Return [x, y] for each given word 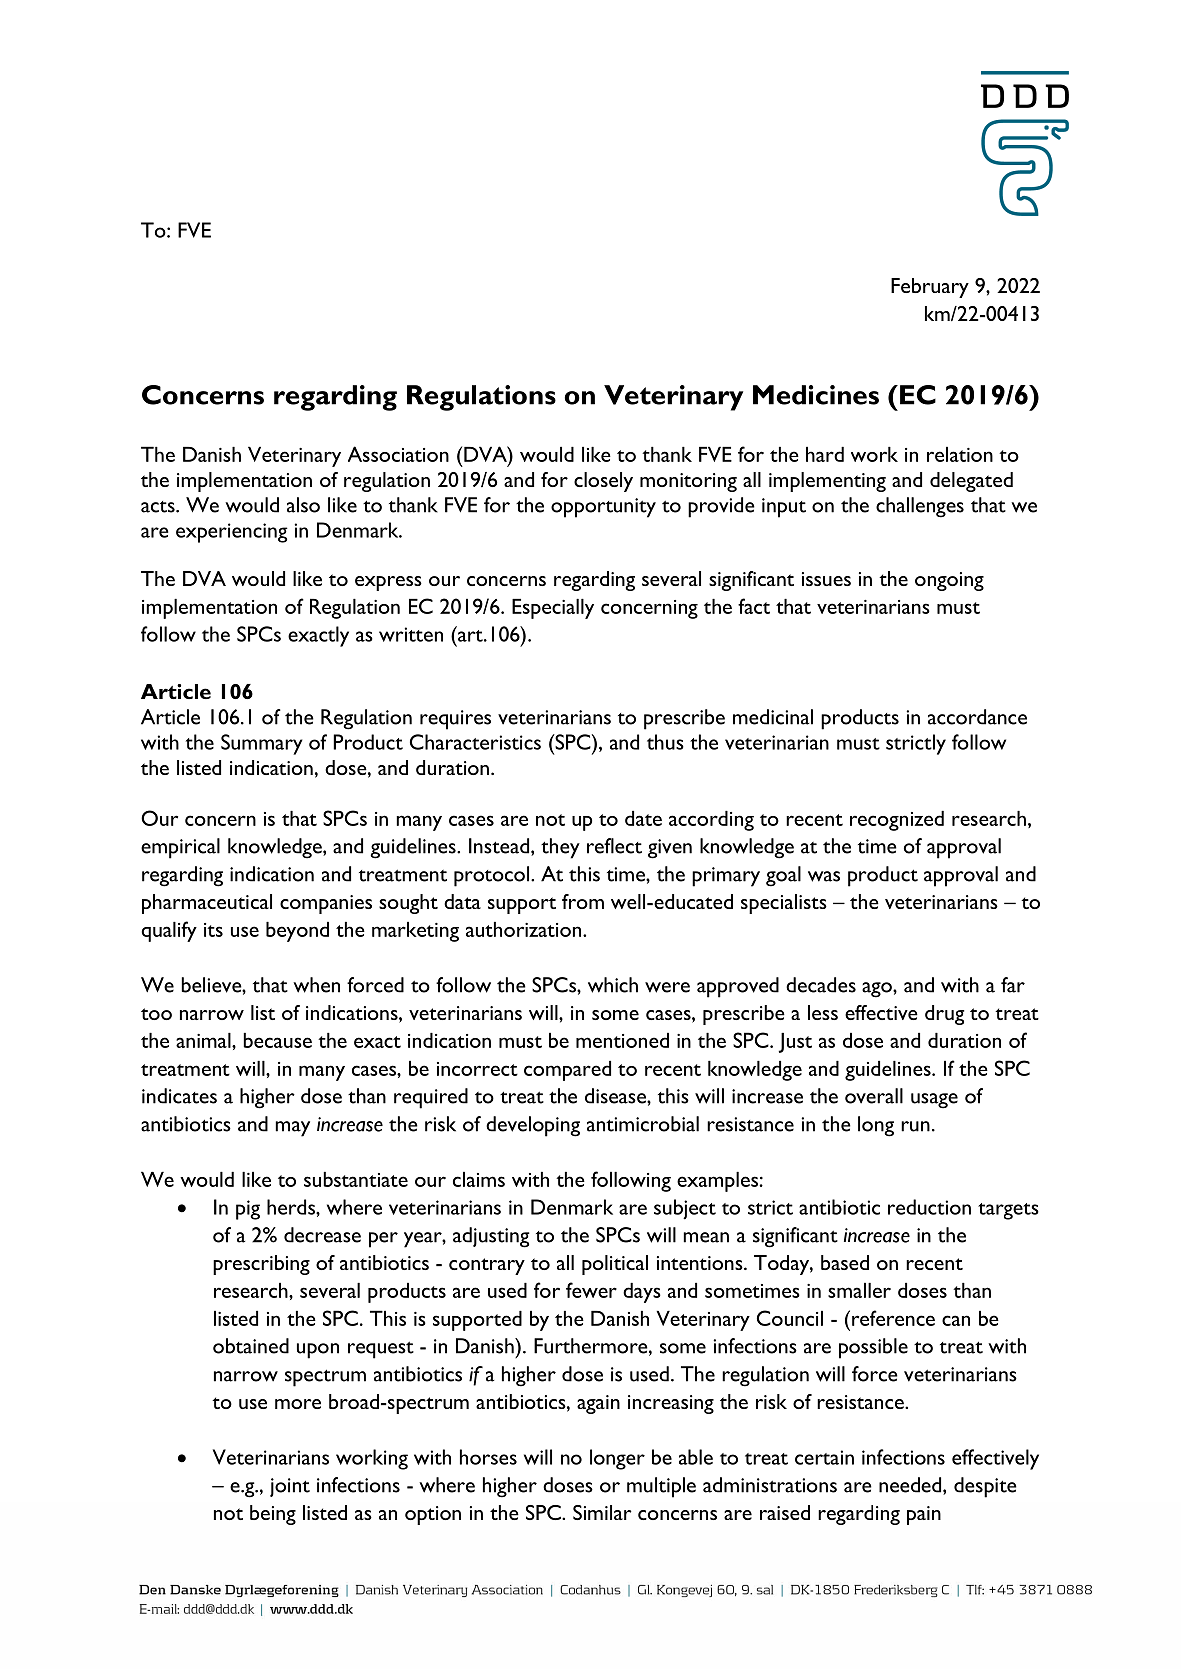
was [824, 876]
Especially [553, 609]
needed [911, 1486]
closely [603, 482]
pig [248, 1210]
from [583, 901]
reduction [929, 1207]
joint [290, 1487]
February [930, 288]
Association [398, 454]
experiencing [232, 533]
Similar [602, 1512]
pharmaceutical [207, 904]
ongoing [949, 581]
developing [533, 1126]
